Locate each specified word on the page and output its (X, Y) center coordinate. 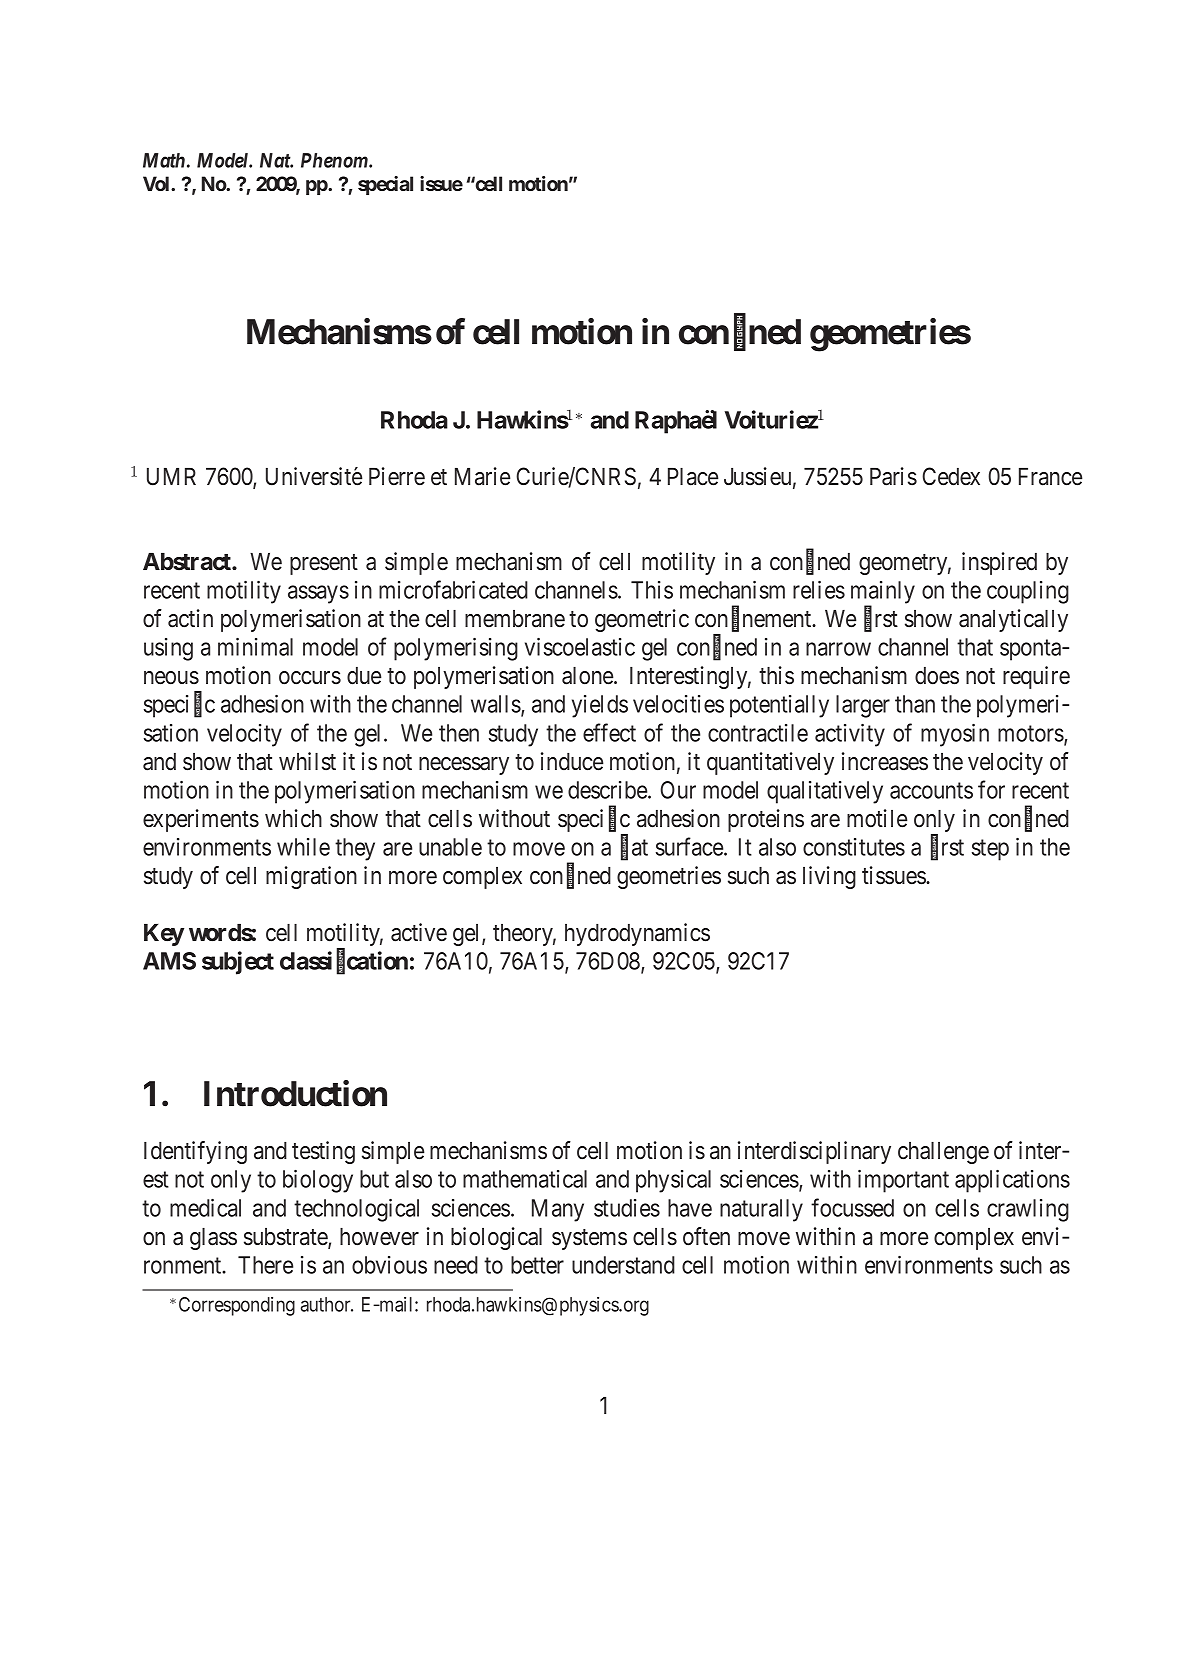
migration (311, 877)
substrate (286, 1238)
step (990, 850)
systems (589, 1239)
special (385, 185)
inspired (999, 563)
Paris (893, 476)
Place (693, 477)
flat (634, 848)
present (324, 564)
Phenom (335, 160)
